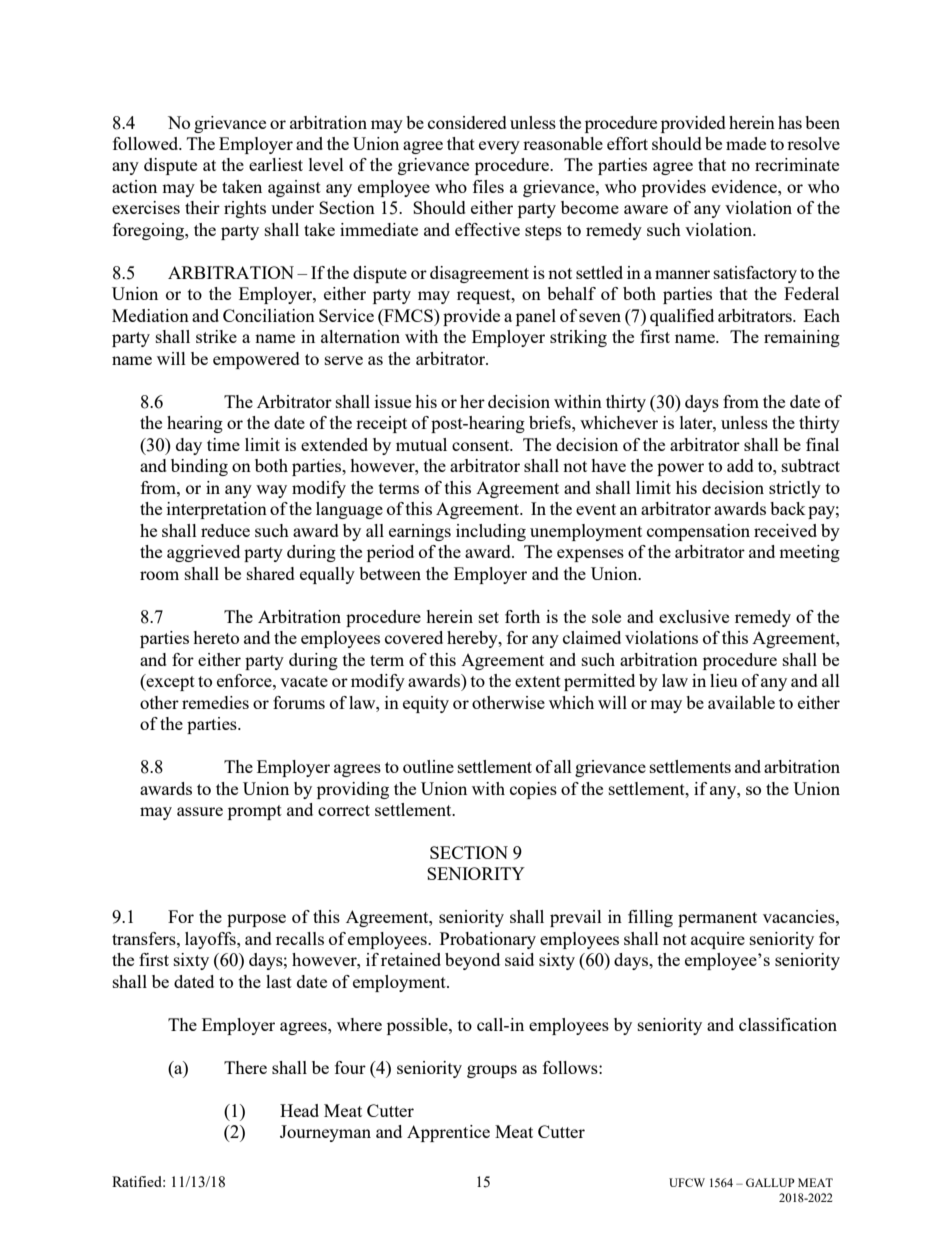  I want to click on time, so click(223, 444).
